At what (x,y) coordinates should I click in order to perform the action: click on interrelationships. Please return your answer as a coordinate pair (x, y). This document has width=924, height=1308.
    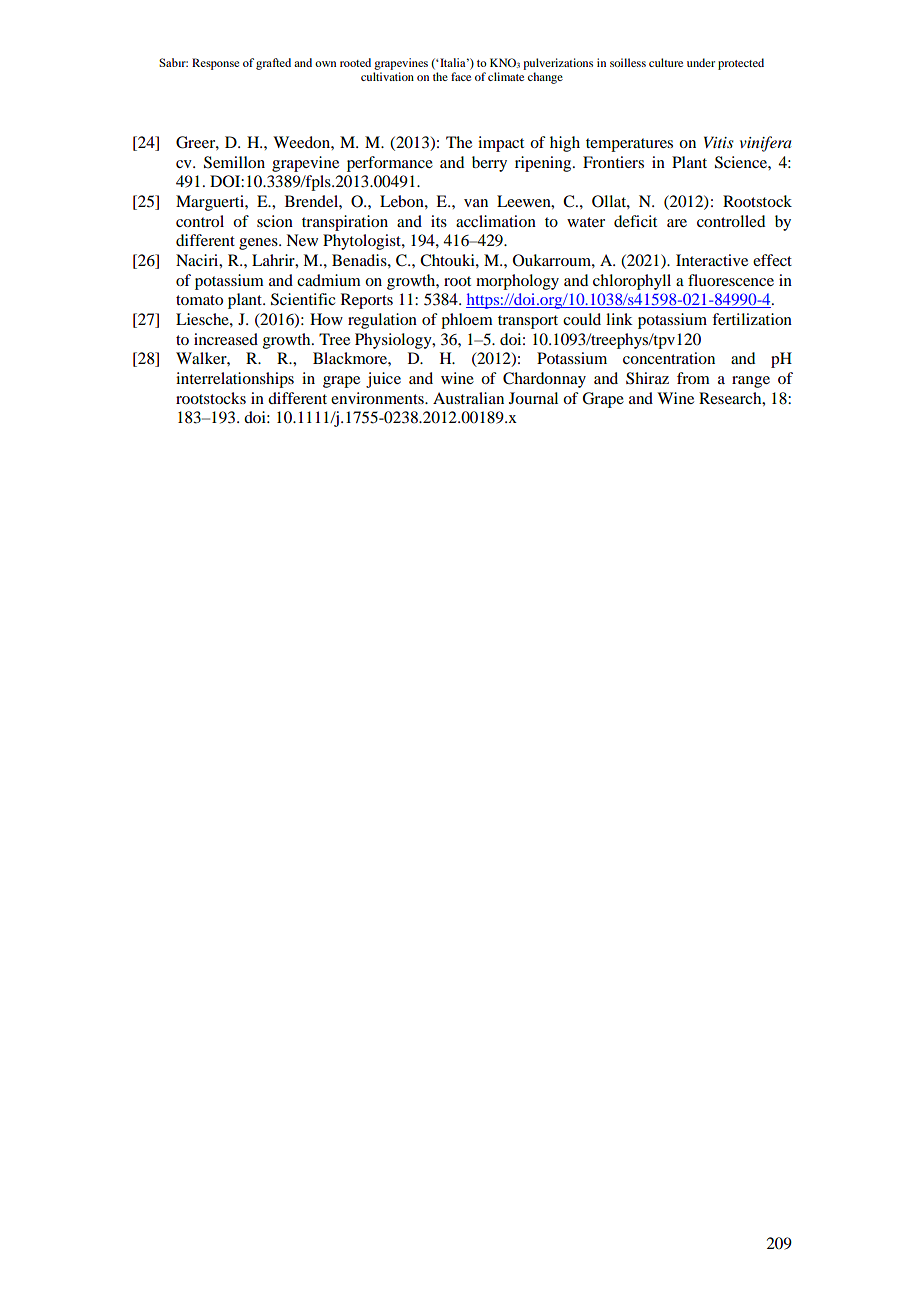
    Looking at the image, I should click on (235, 380).
